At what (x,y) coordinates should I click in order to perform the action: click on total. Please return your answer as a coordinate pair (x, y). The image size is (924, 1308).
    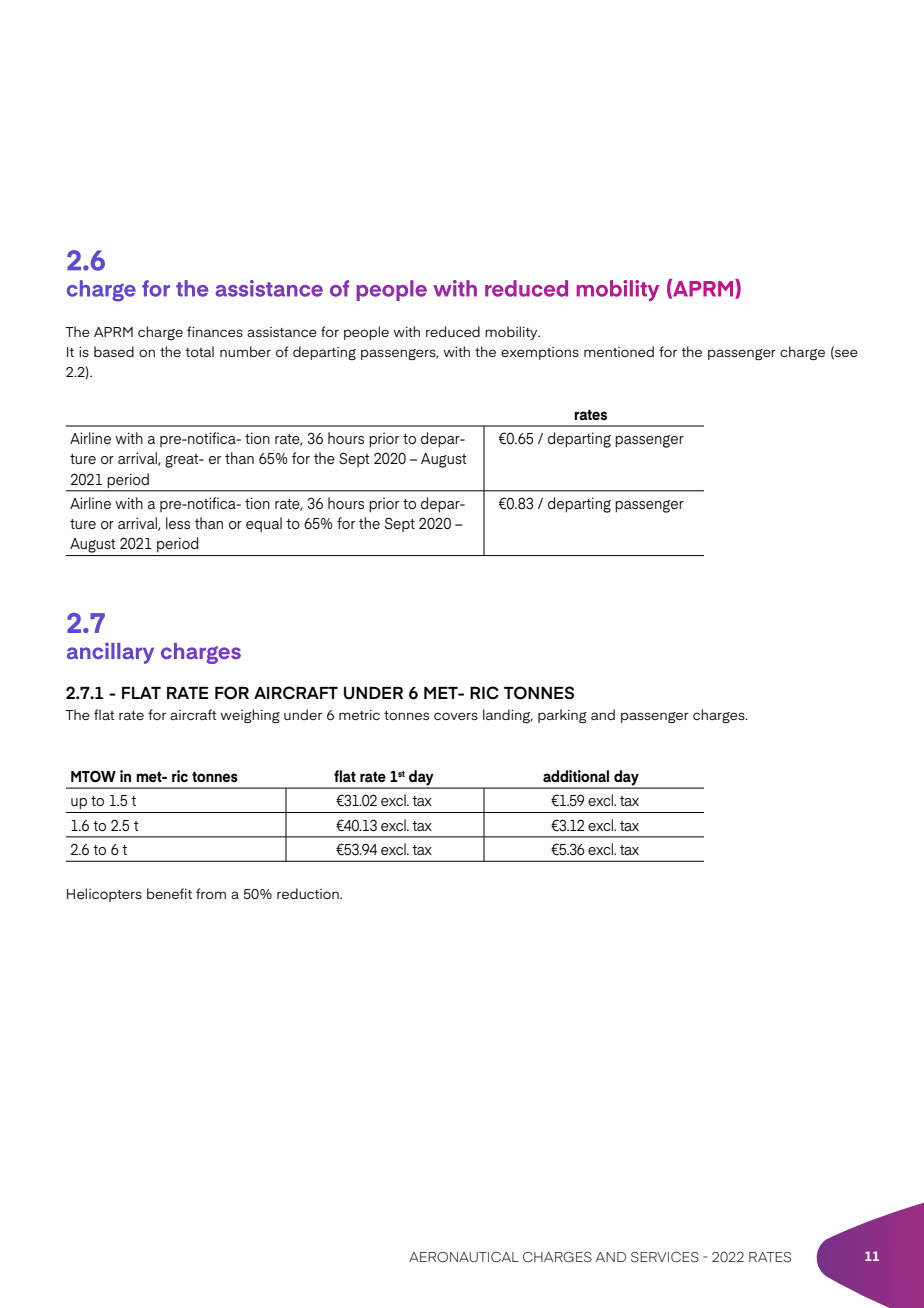
    Looking at the image, I should click on (199, 351).
